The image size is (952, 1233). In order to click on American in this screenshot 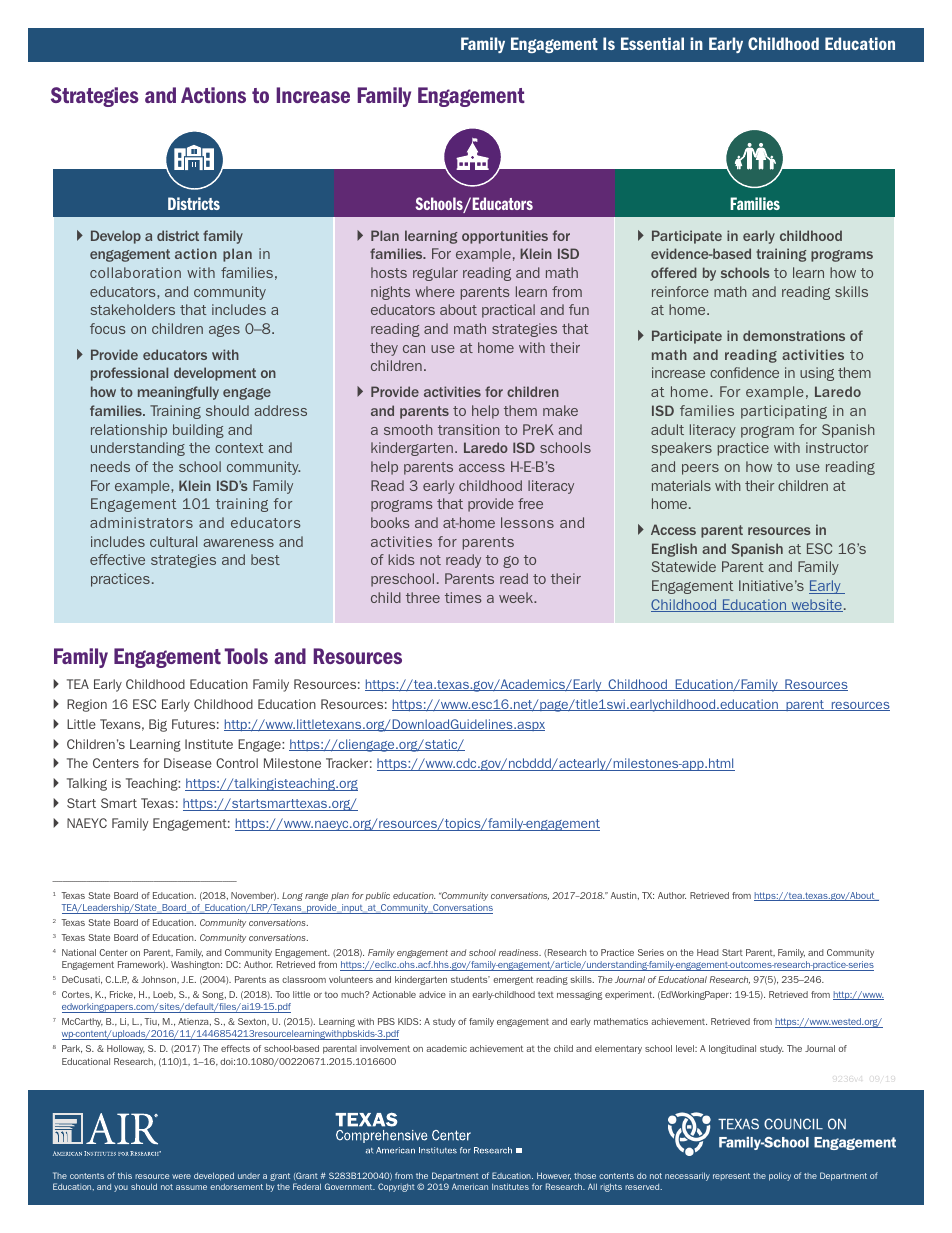, I will do `click(470, 1186)`.
